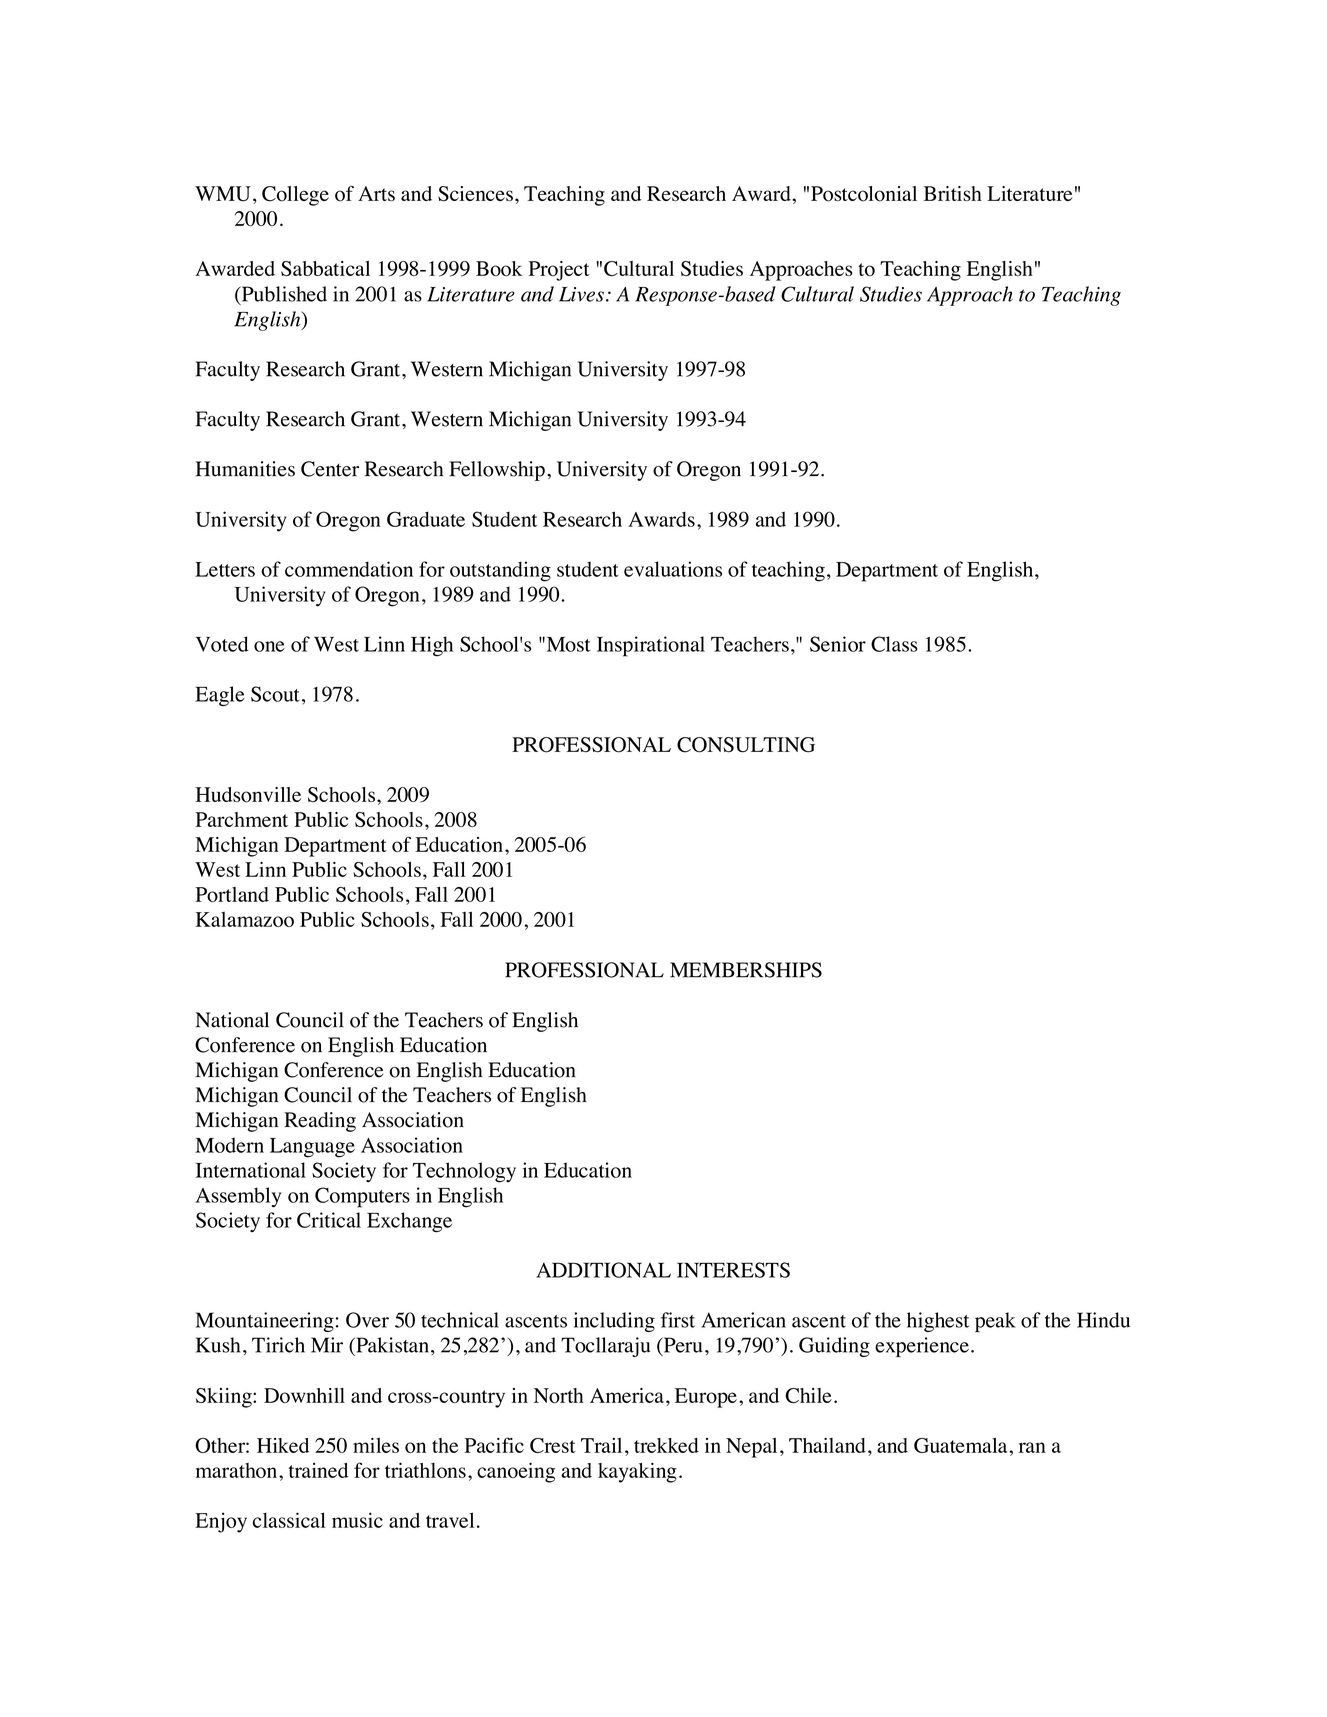  What do you see at coordinates (746, 745) in the page?
I see `CONSULTING` at bounding box center [746, 745].
